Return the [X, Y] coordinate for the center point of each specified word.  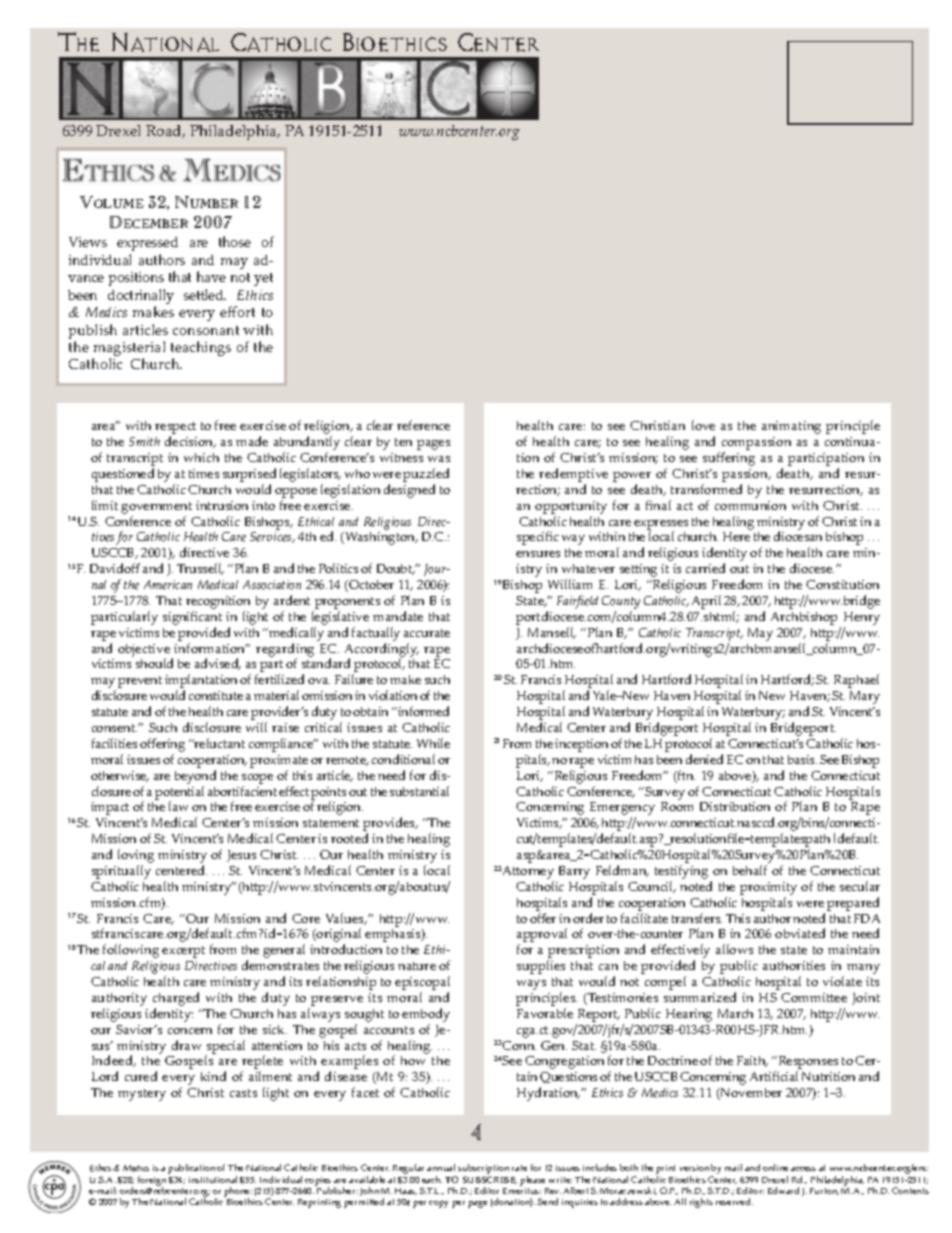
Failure [354, 679]
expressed [147, 244]
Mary [865, 697]
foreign [152, 1182]
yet [263, 279]
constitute [216, 695]
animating [791, 427]
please [532, 1181]
